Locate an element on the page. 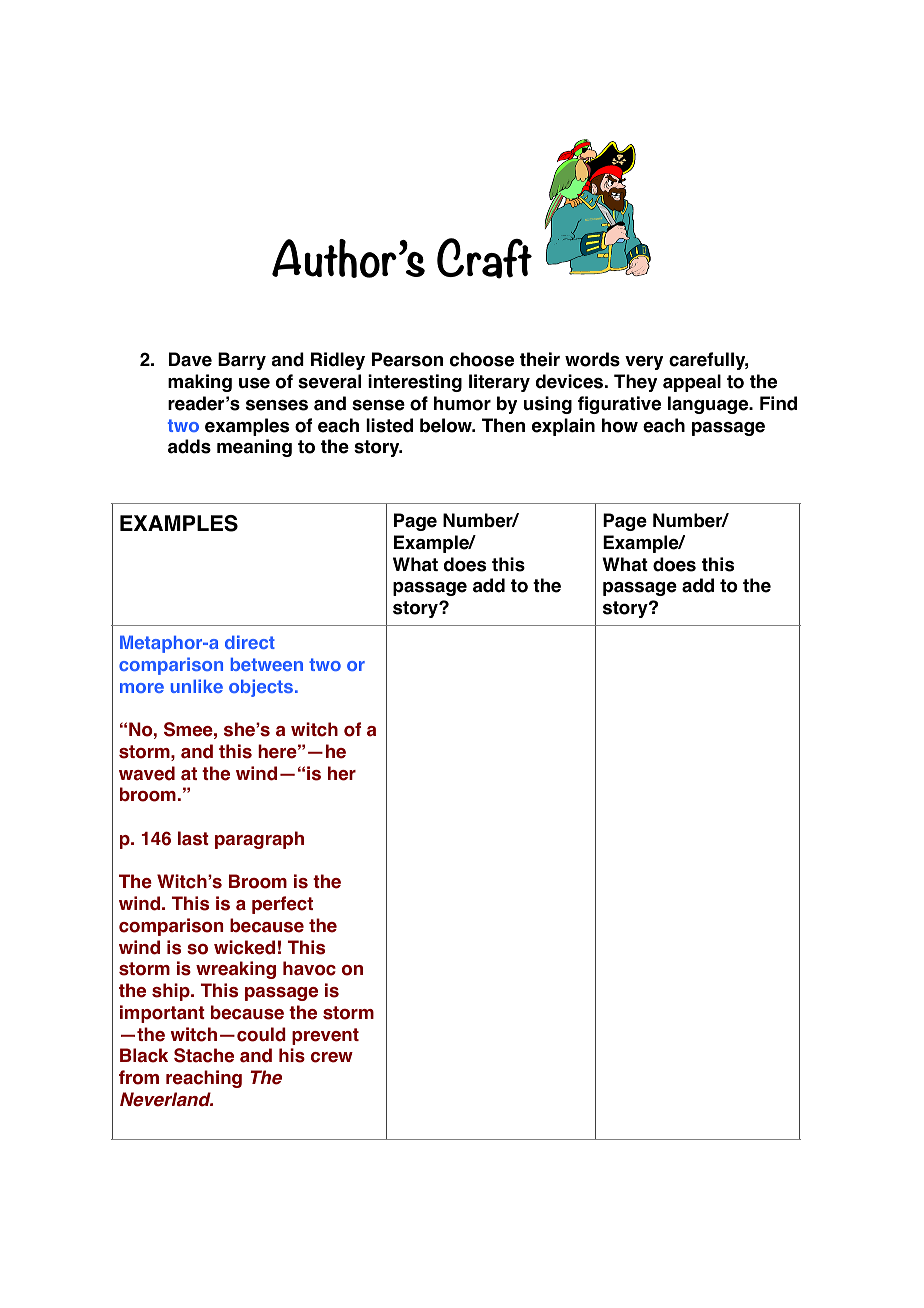 The width and height of the image is (924, 1308). very is located at coordinates (644, 363).
